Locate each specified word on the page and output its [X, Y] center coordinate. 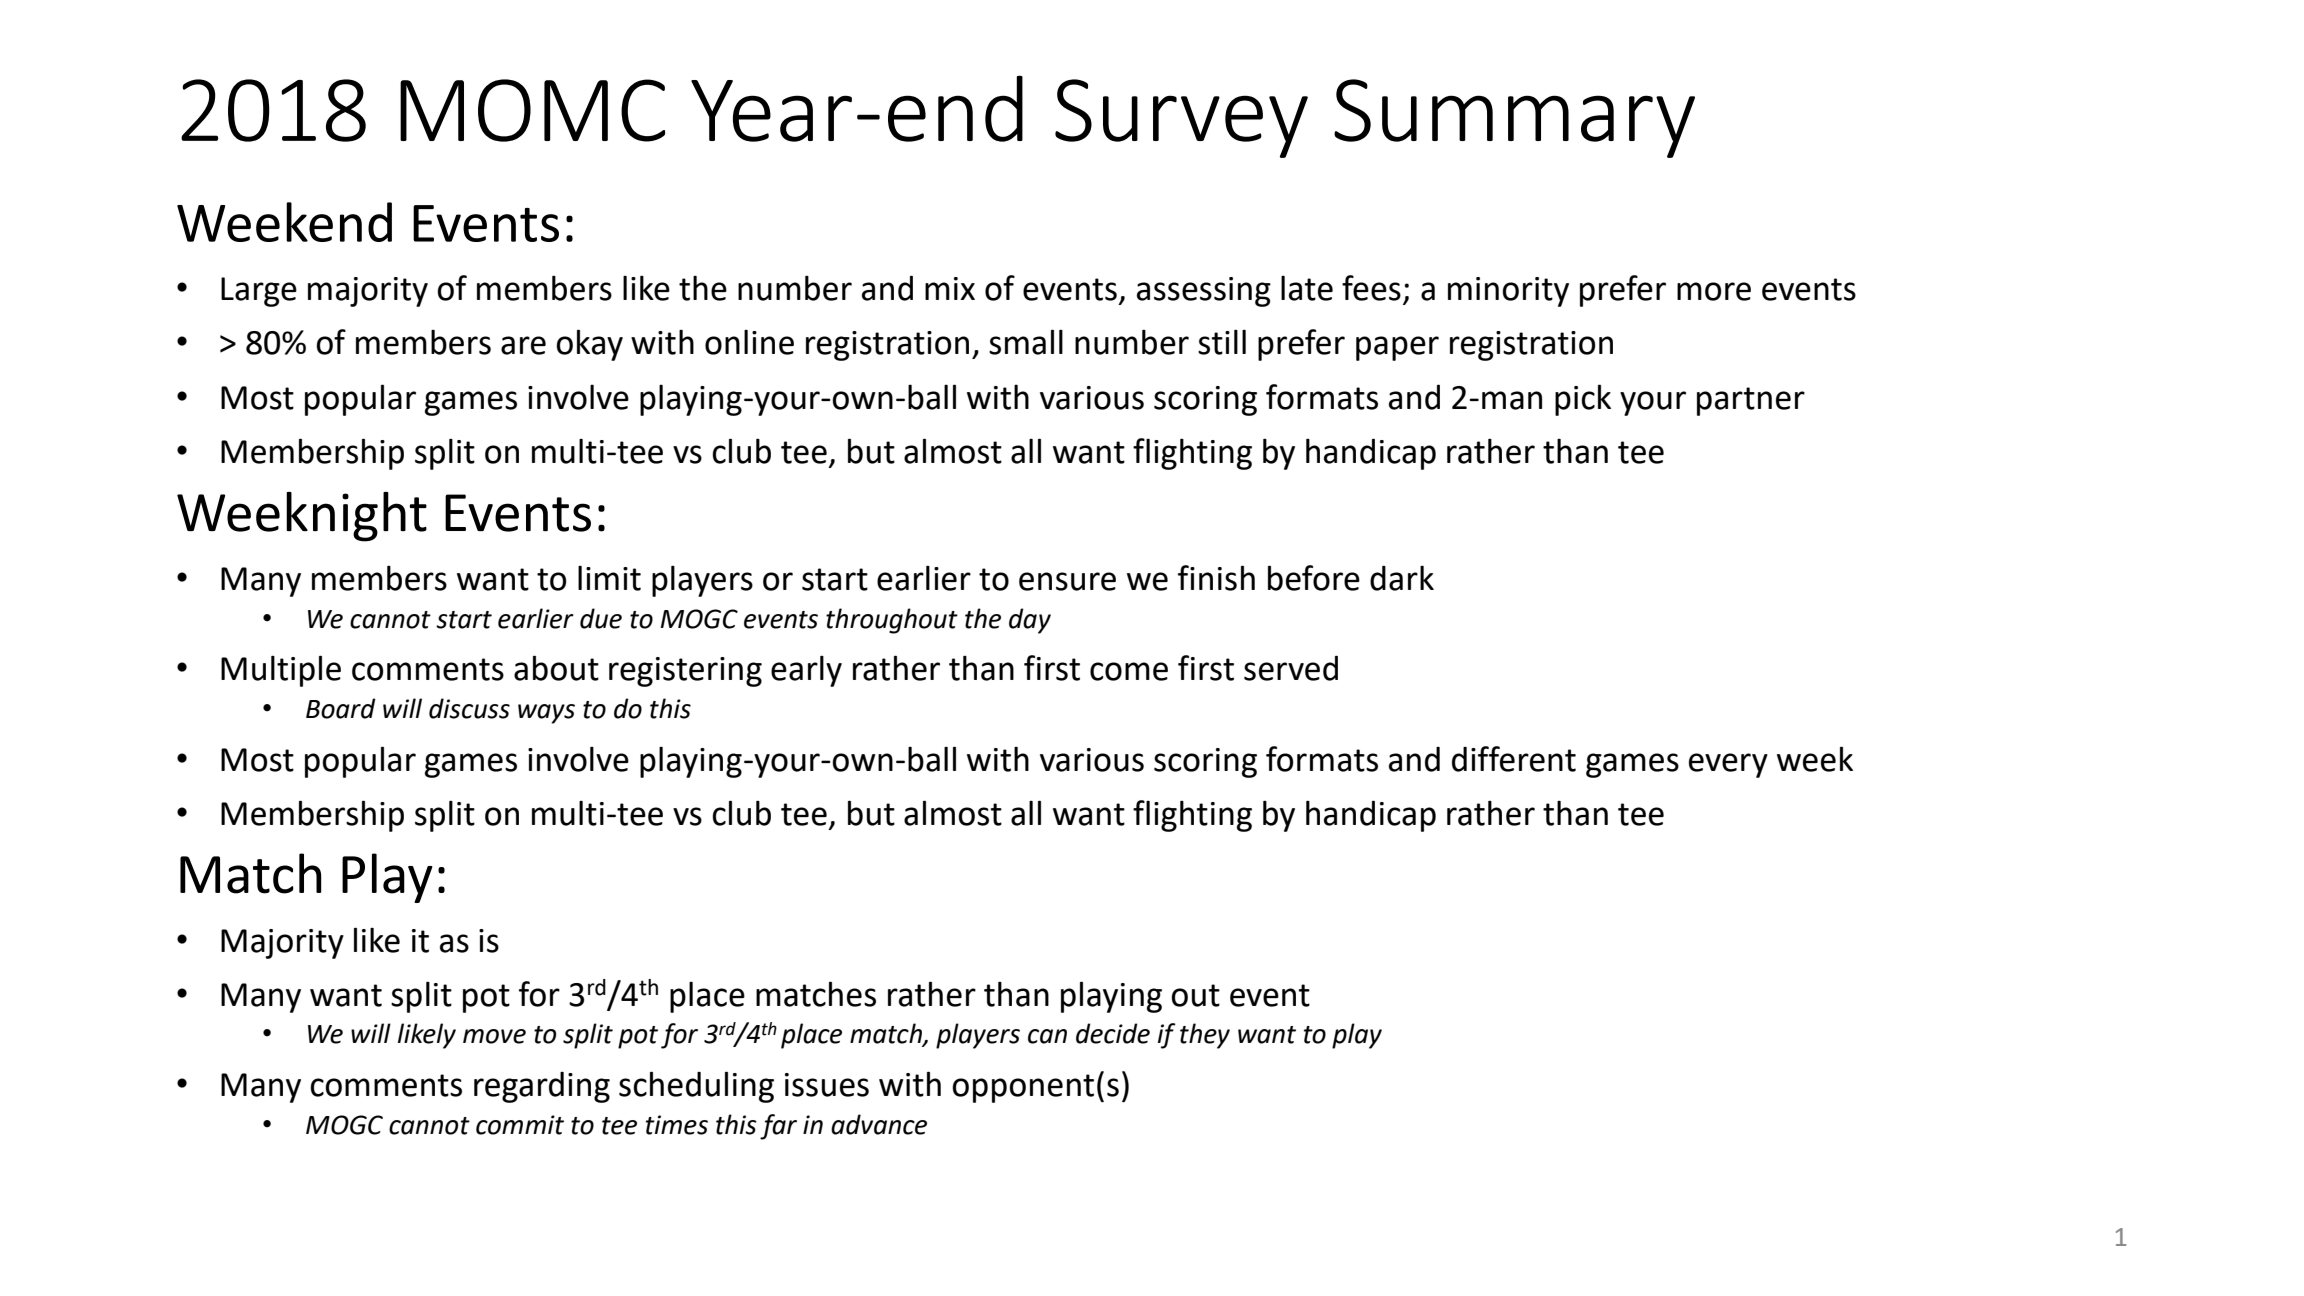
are [523, 345]
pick [1583, 400]
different [1514, 759]
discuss [469, 708]
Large [259, 292]
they [1205, 1036]
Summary [1514, 118]
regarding [542, 1087]
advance [879, 1124]
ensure [1067, 581]
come [1129, 671]
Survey [1181, 118]
